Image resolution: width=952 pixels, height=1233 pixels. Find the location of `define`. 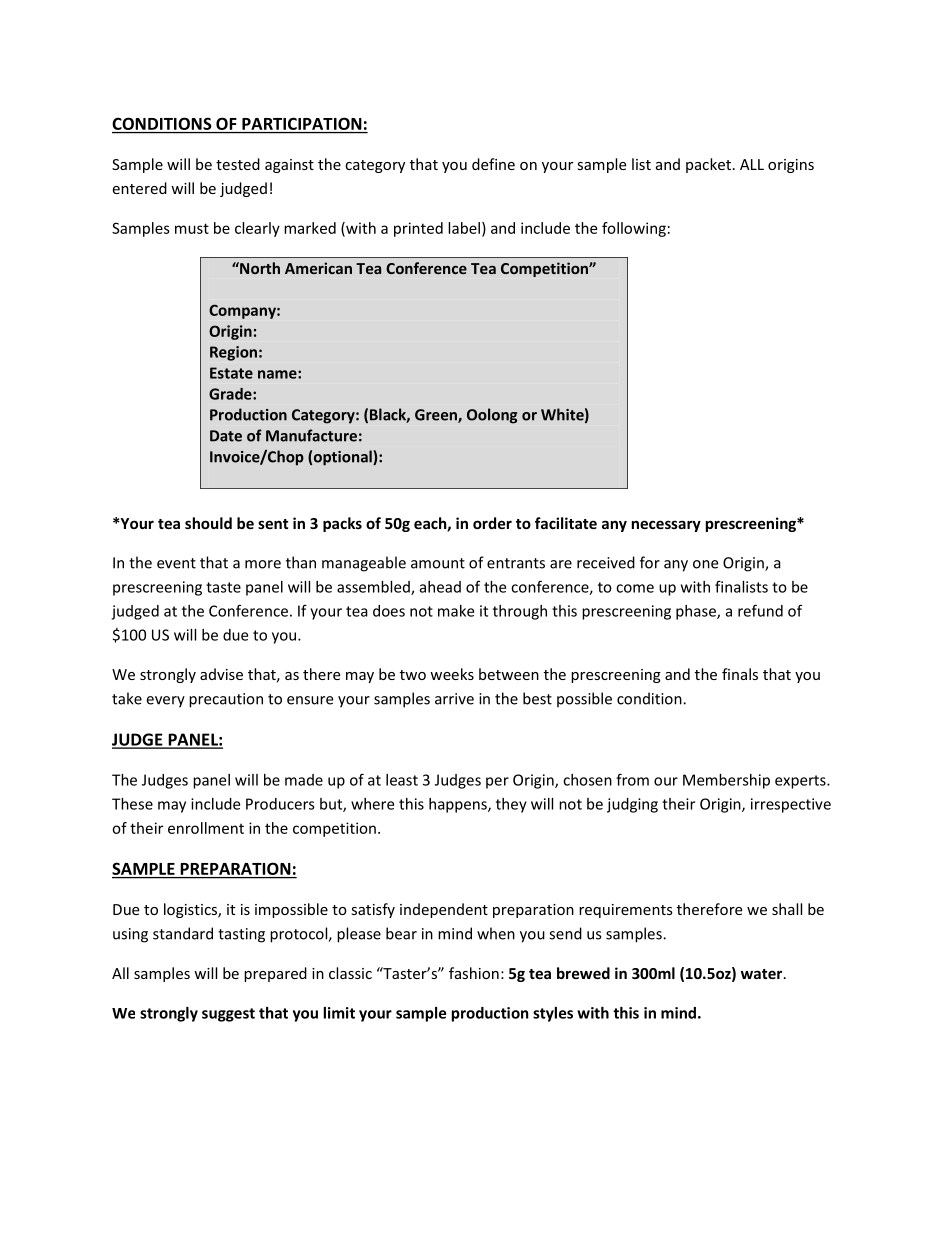

define is located at coordinates (493, 164).
